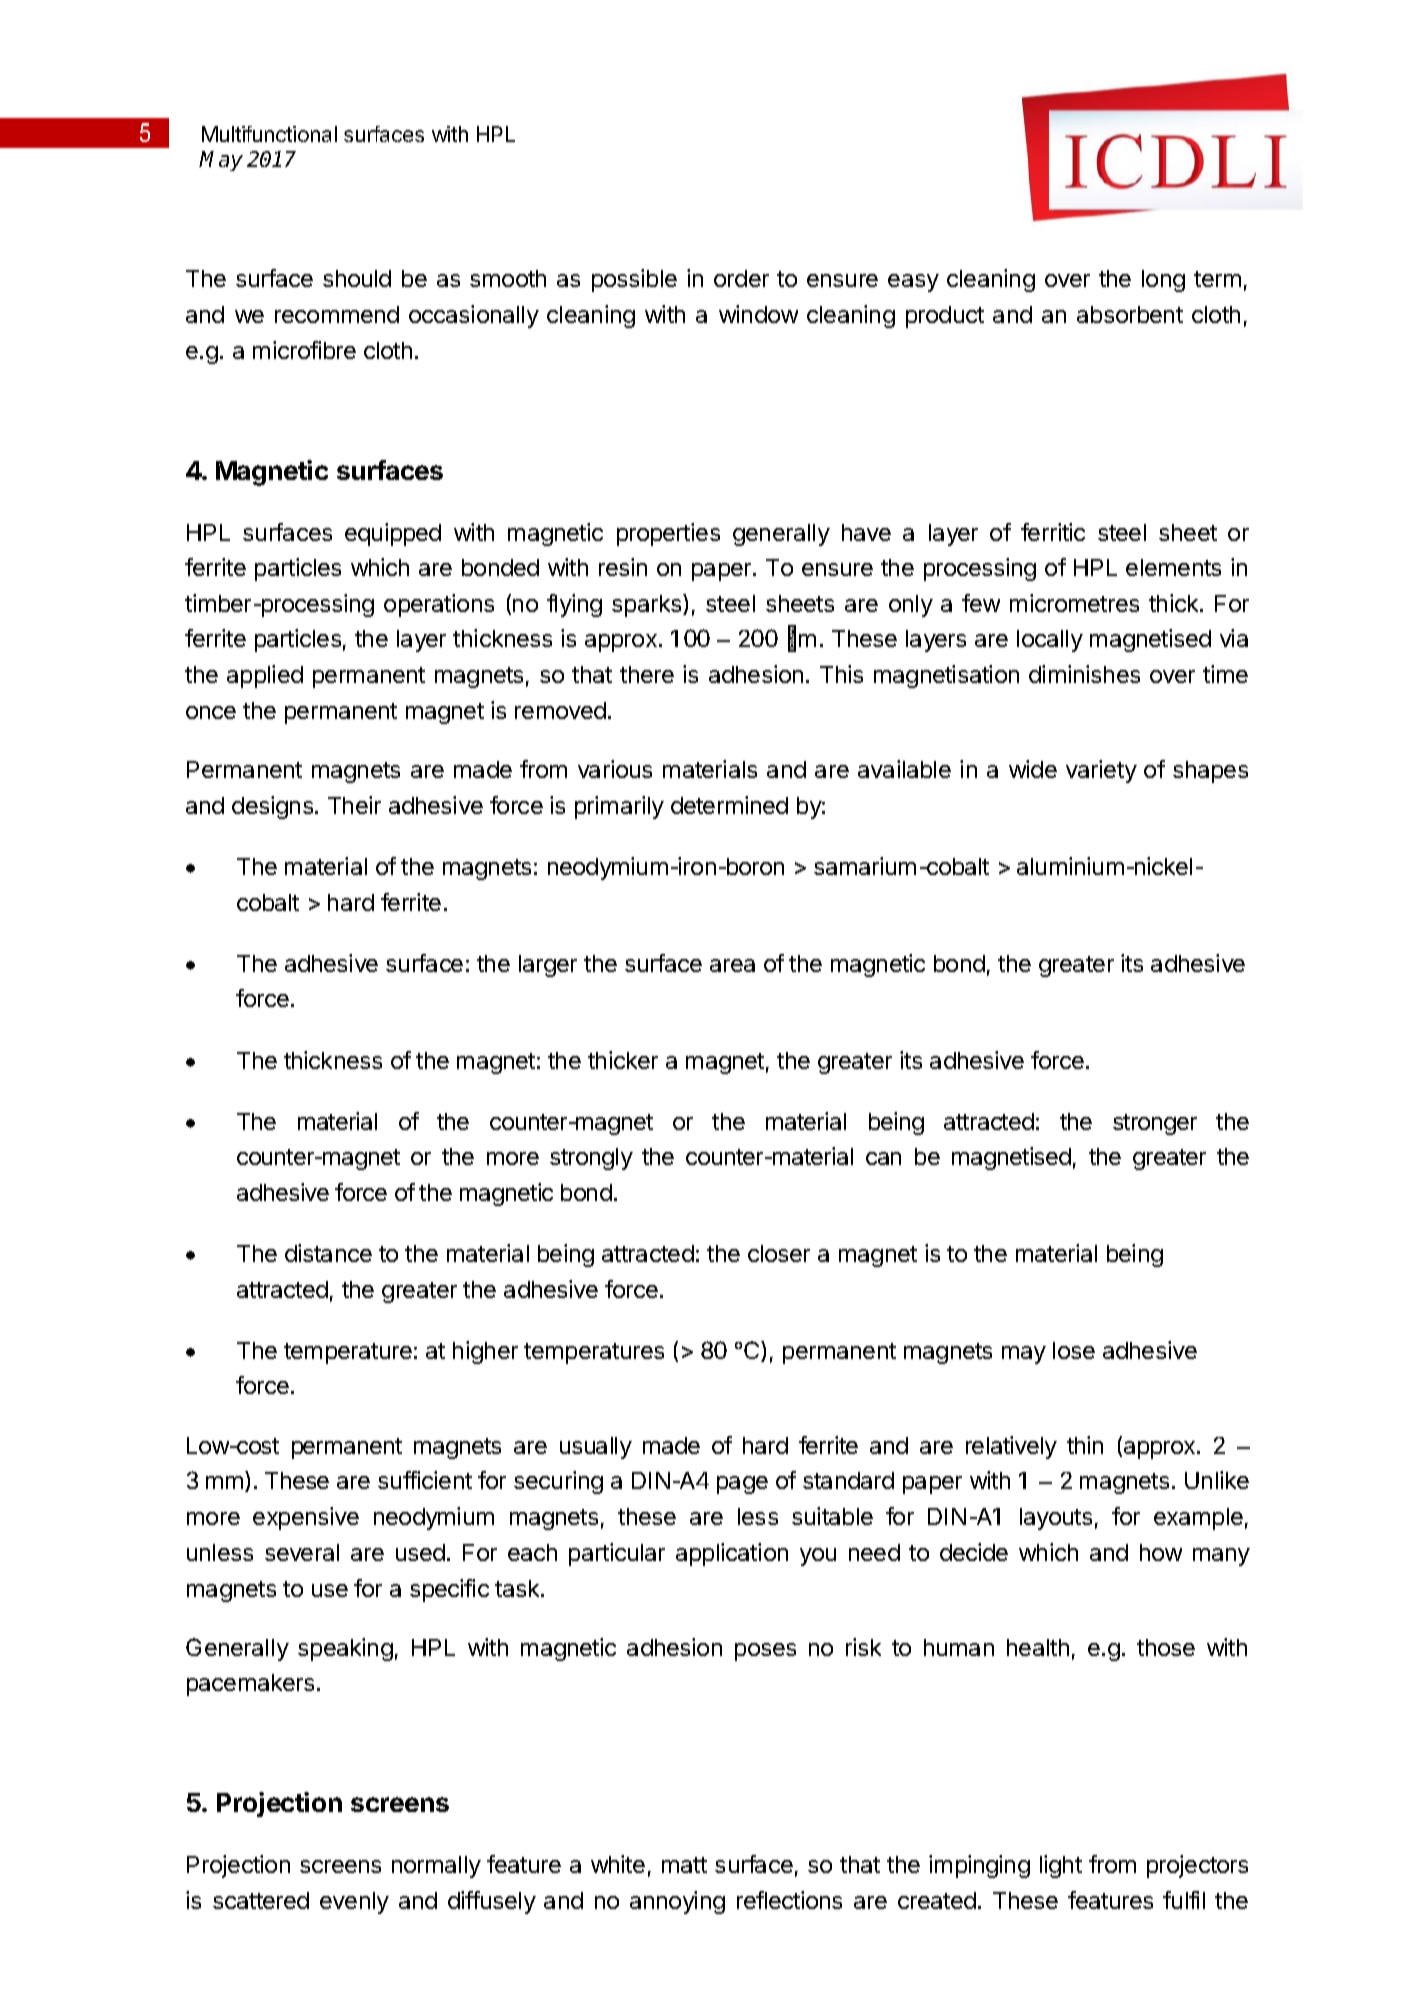 The width and height of the screenshot is (1419, 2007). I want to click on order, so click(741, 278).
